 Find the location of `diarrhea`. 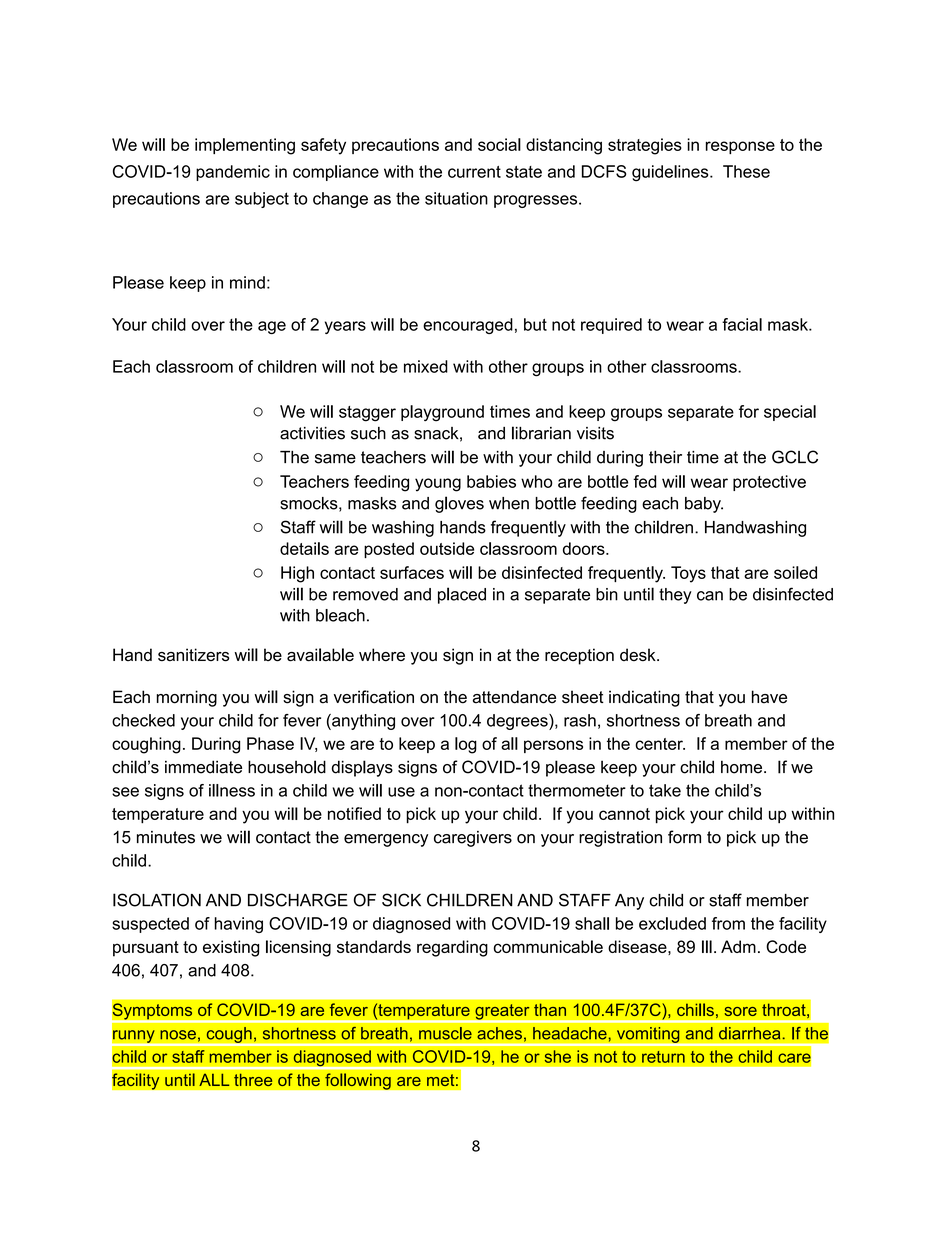

diarrhea is located at coordinates (751, 1033).
